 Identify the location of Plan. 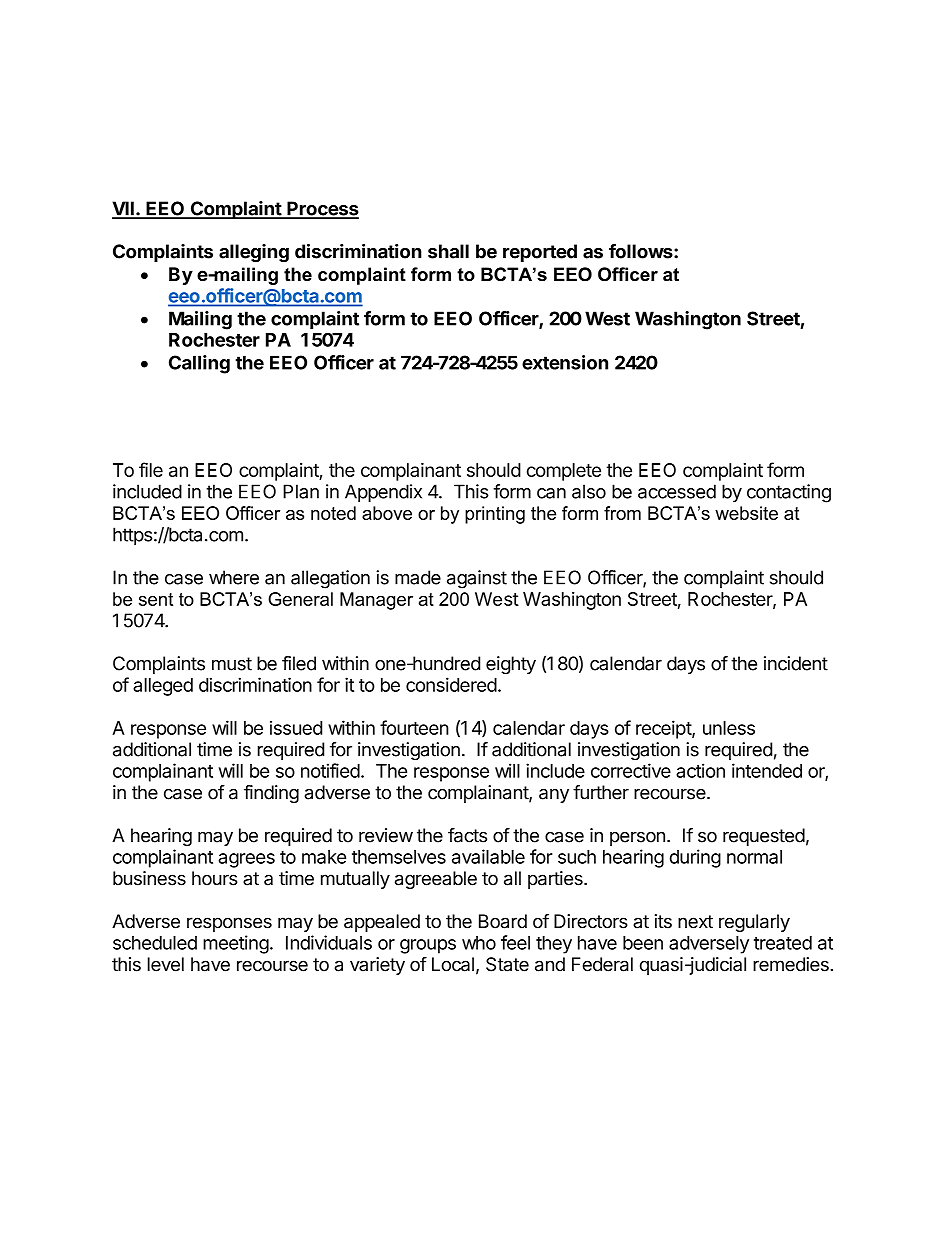
(301, 491).
